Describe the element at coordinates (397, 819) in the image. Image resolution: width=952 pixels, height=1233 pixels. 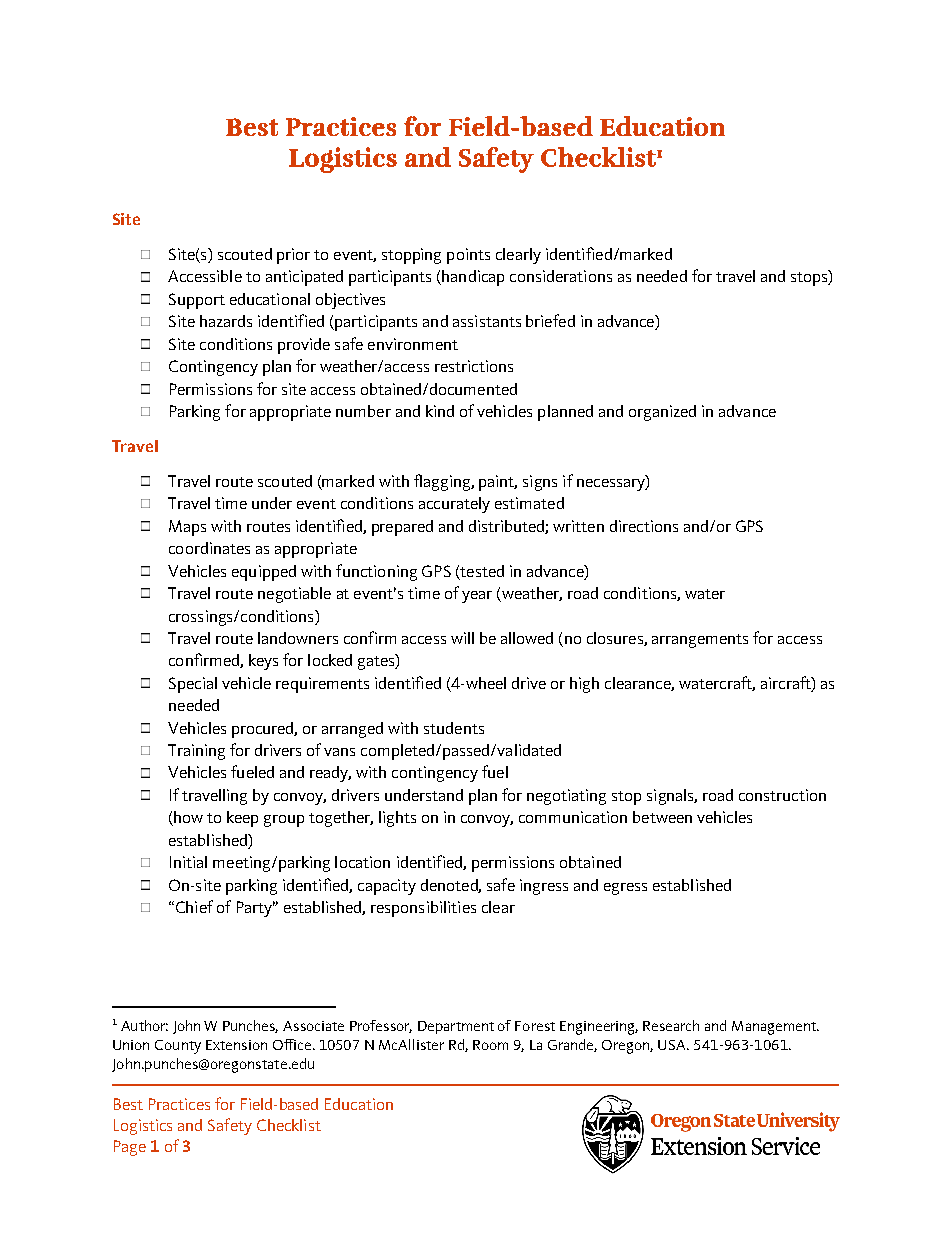
I see `lights` at that location.
